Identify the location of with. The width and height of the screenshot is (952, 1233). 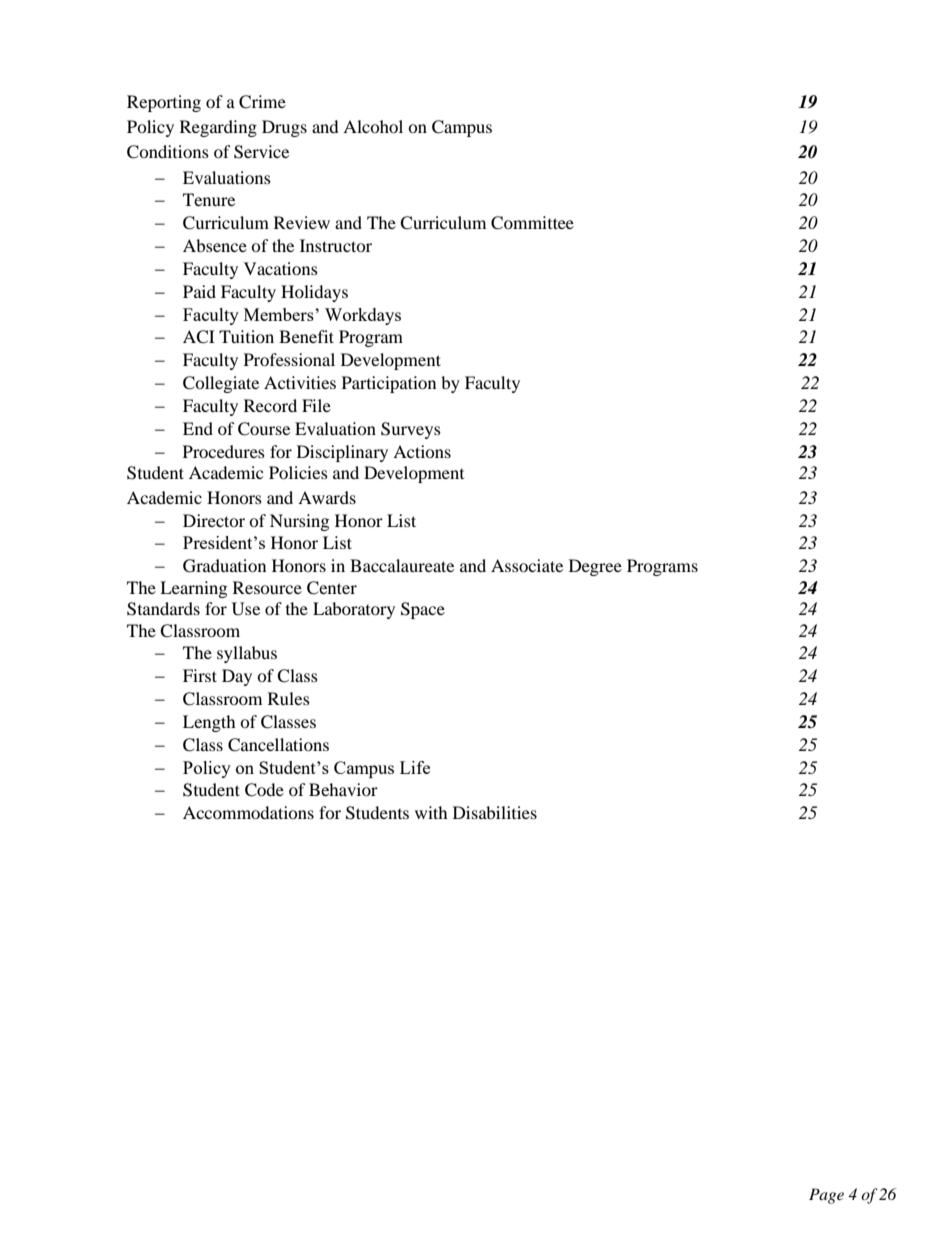
(431, 812).
